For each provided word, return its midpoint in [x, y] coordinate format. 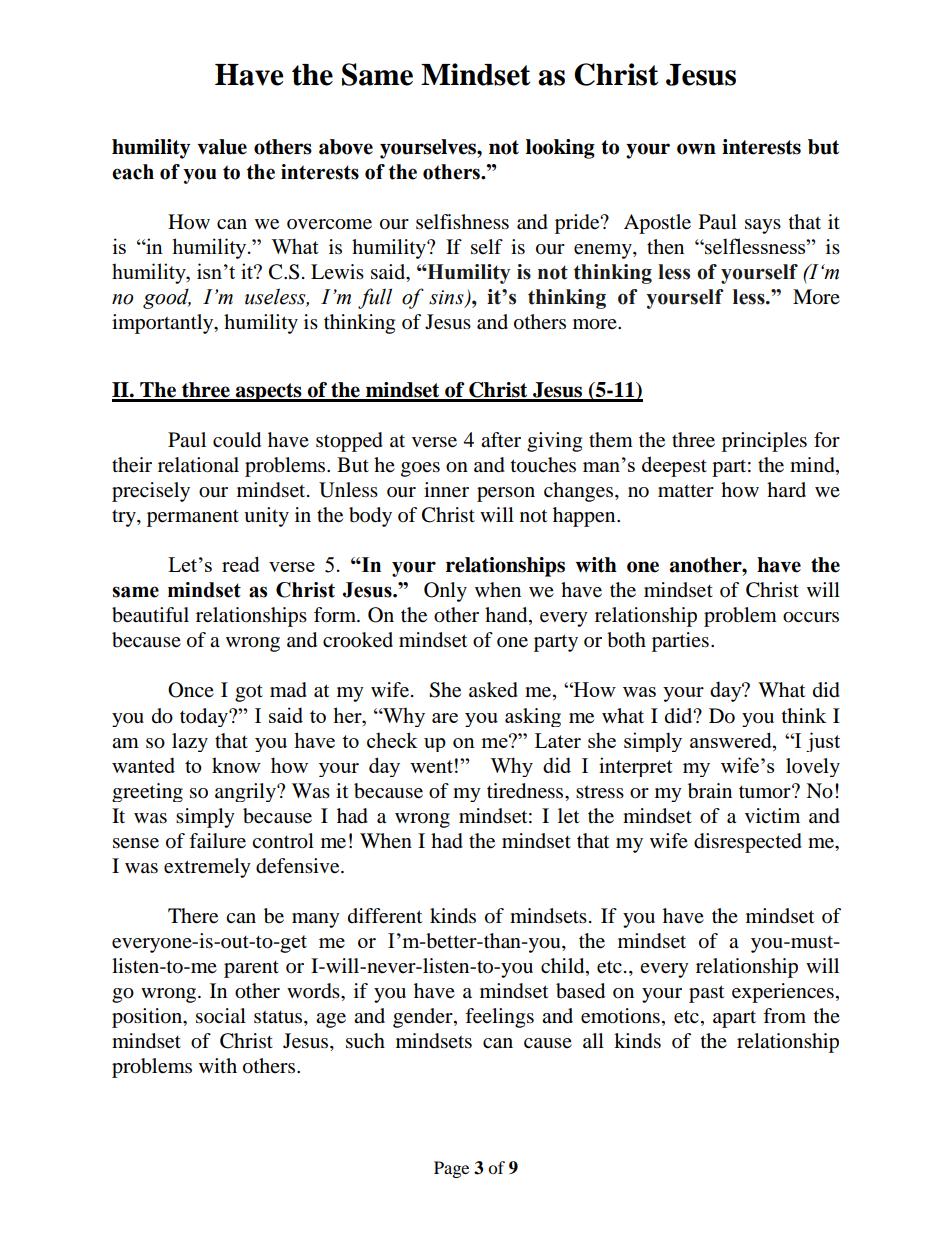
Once [191, 690]
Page [451, 1169]
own [696, 149]
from [784, 1016]
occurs [811, 617]
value [222, 147]
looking [560, 149]
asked [493, 690]
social [221, 1016]
